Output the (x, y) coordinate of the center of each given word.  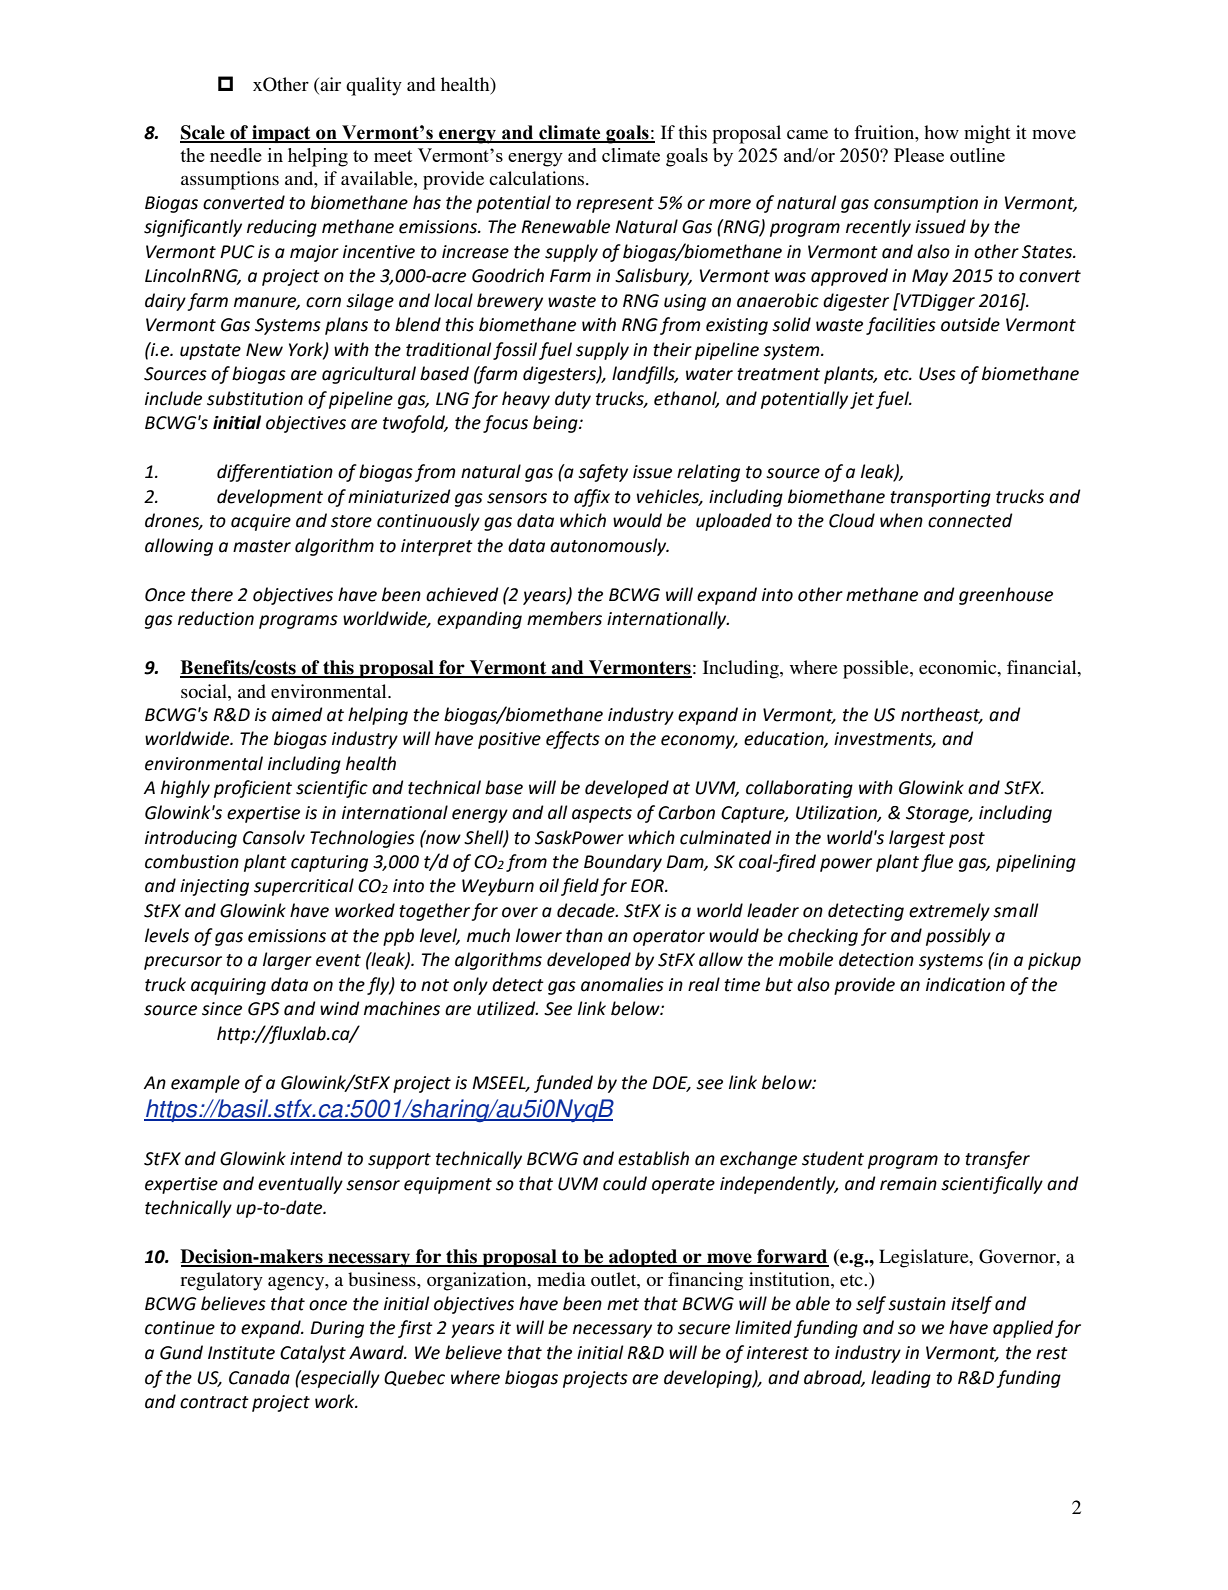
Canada (259, 1377)
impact (281, 134)
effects (573, 740)
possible (877, 669)
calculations (538, 178)
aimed (297, 714)
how (941, 132)
